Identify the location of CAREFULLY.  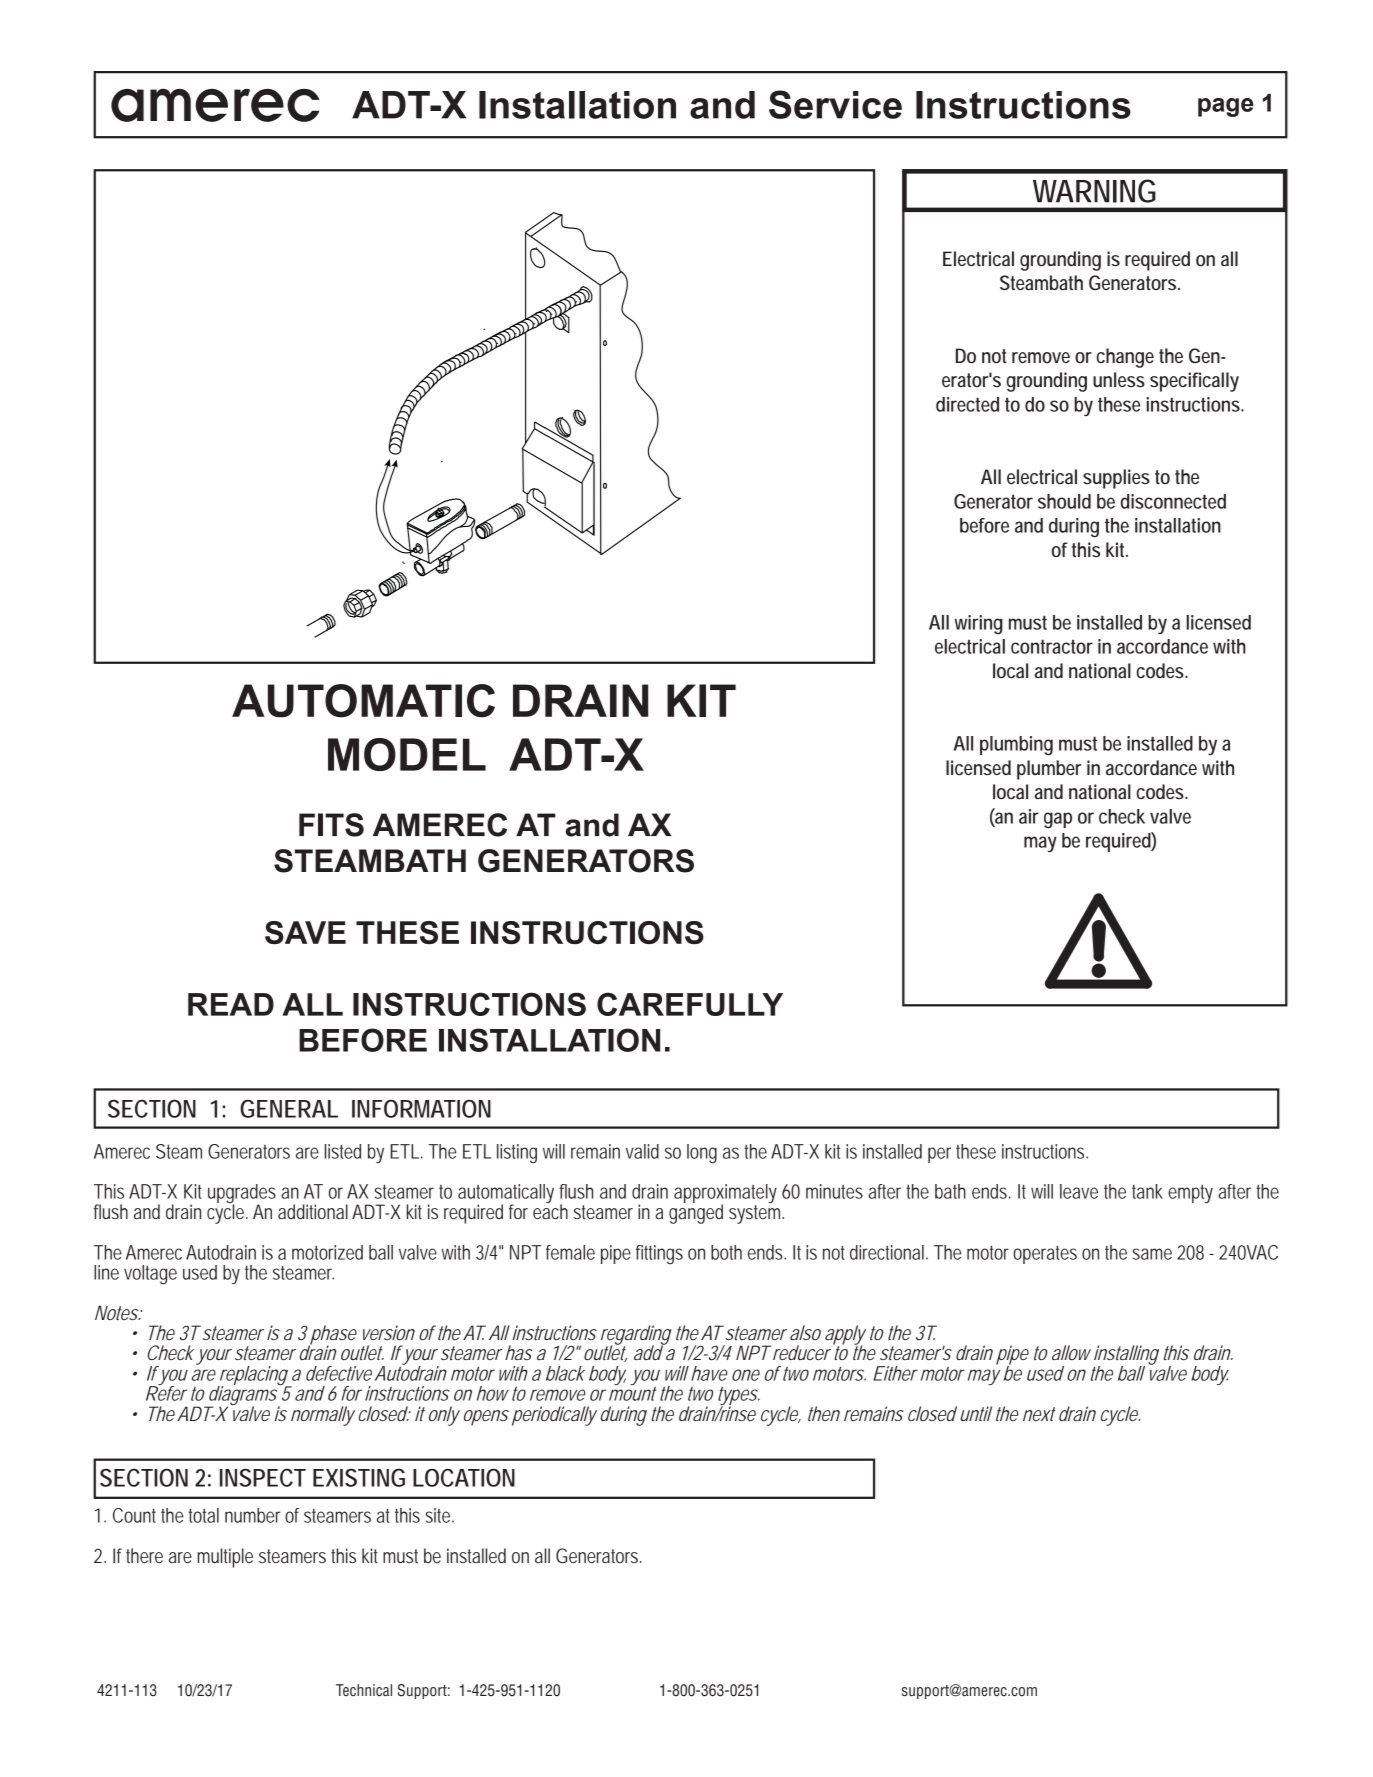
(690, 1004).
